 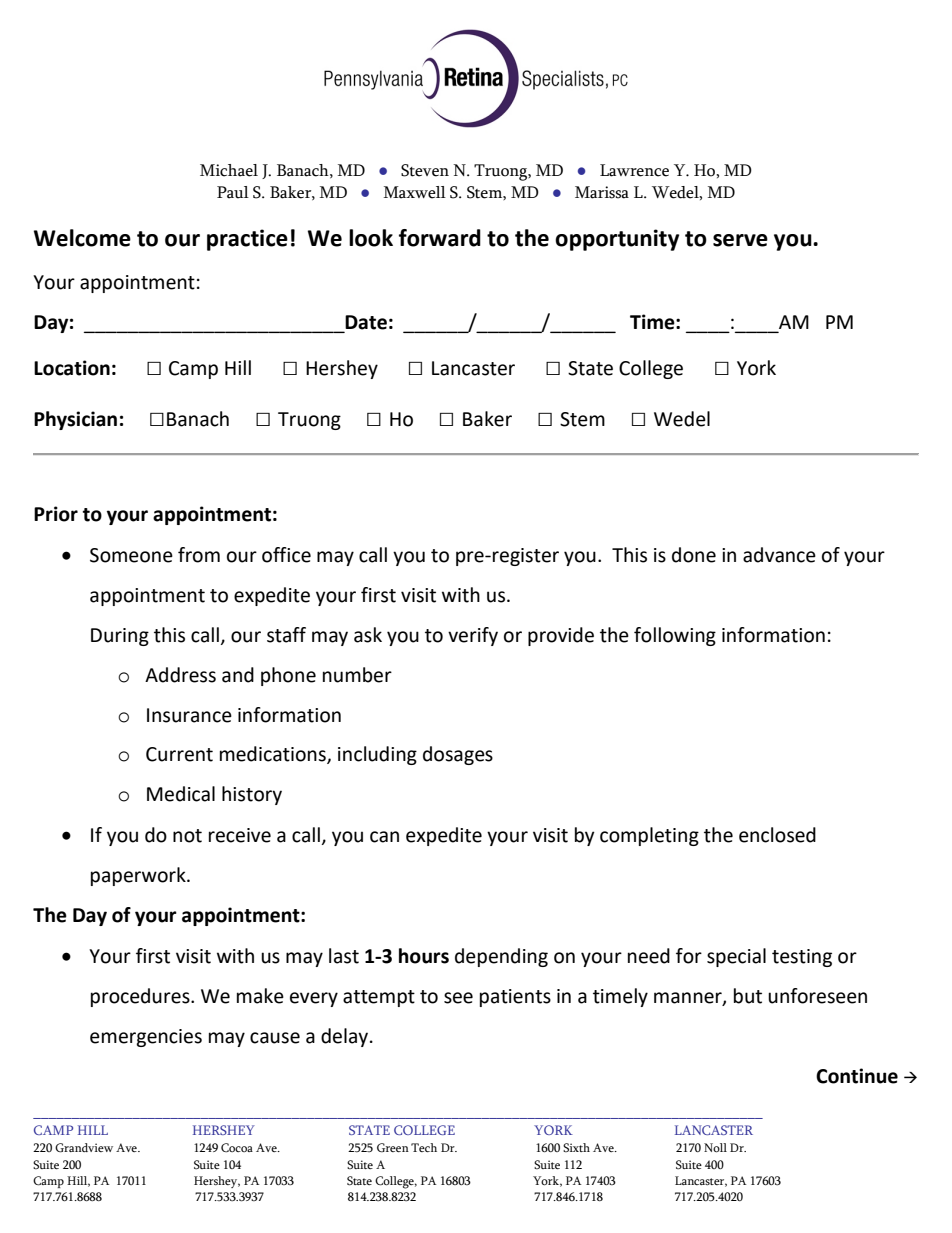 I want to click on Address, so click(x=180, y=675).
